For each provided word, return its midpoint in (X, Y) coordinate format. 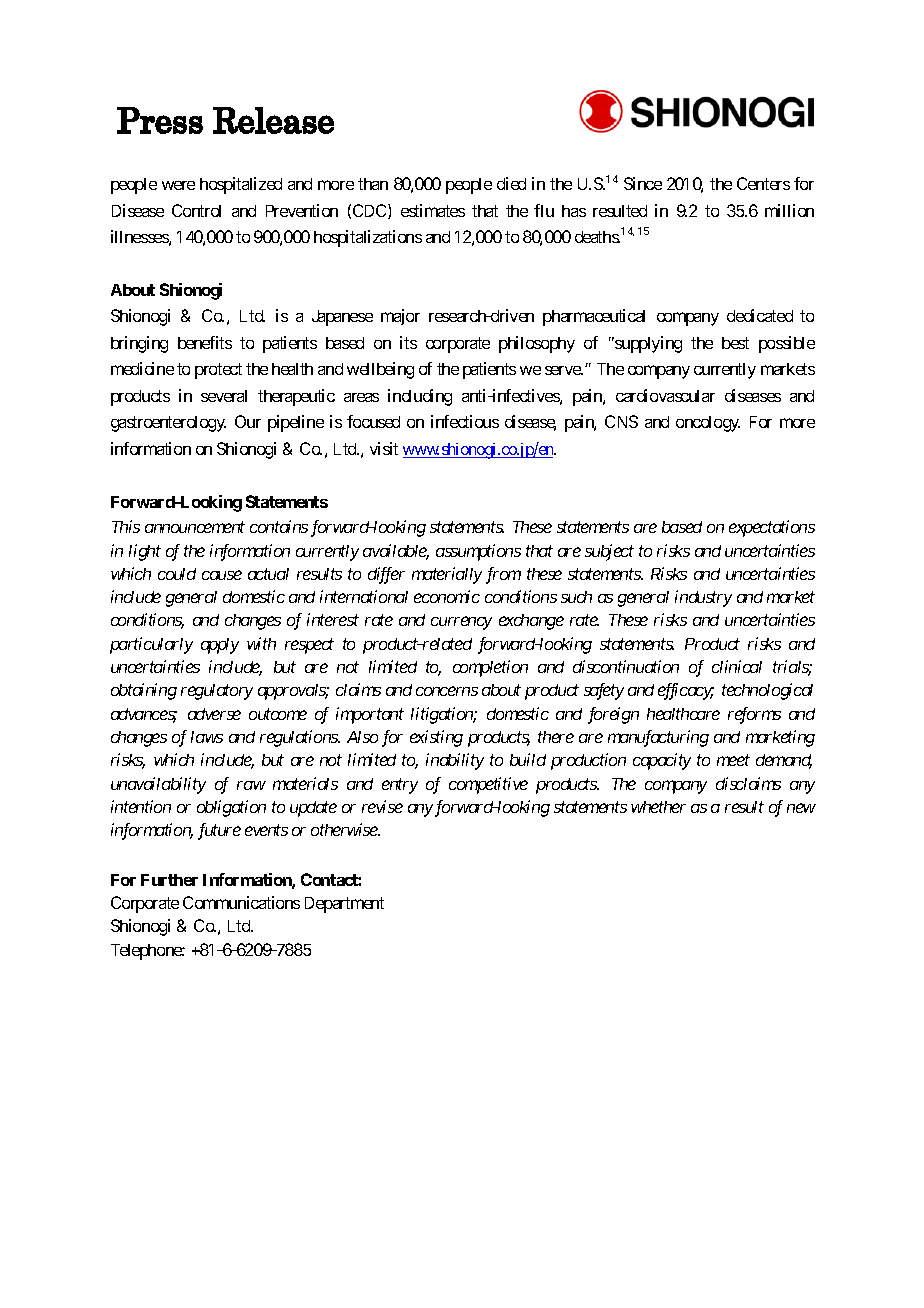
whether (658, 807)
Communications (241, 902)
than (373, 184)
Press (160, 120)
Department (344, 905)
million (789, 210)
